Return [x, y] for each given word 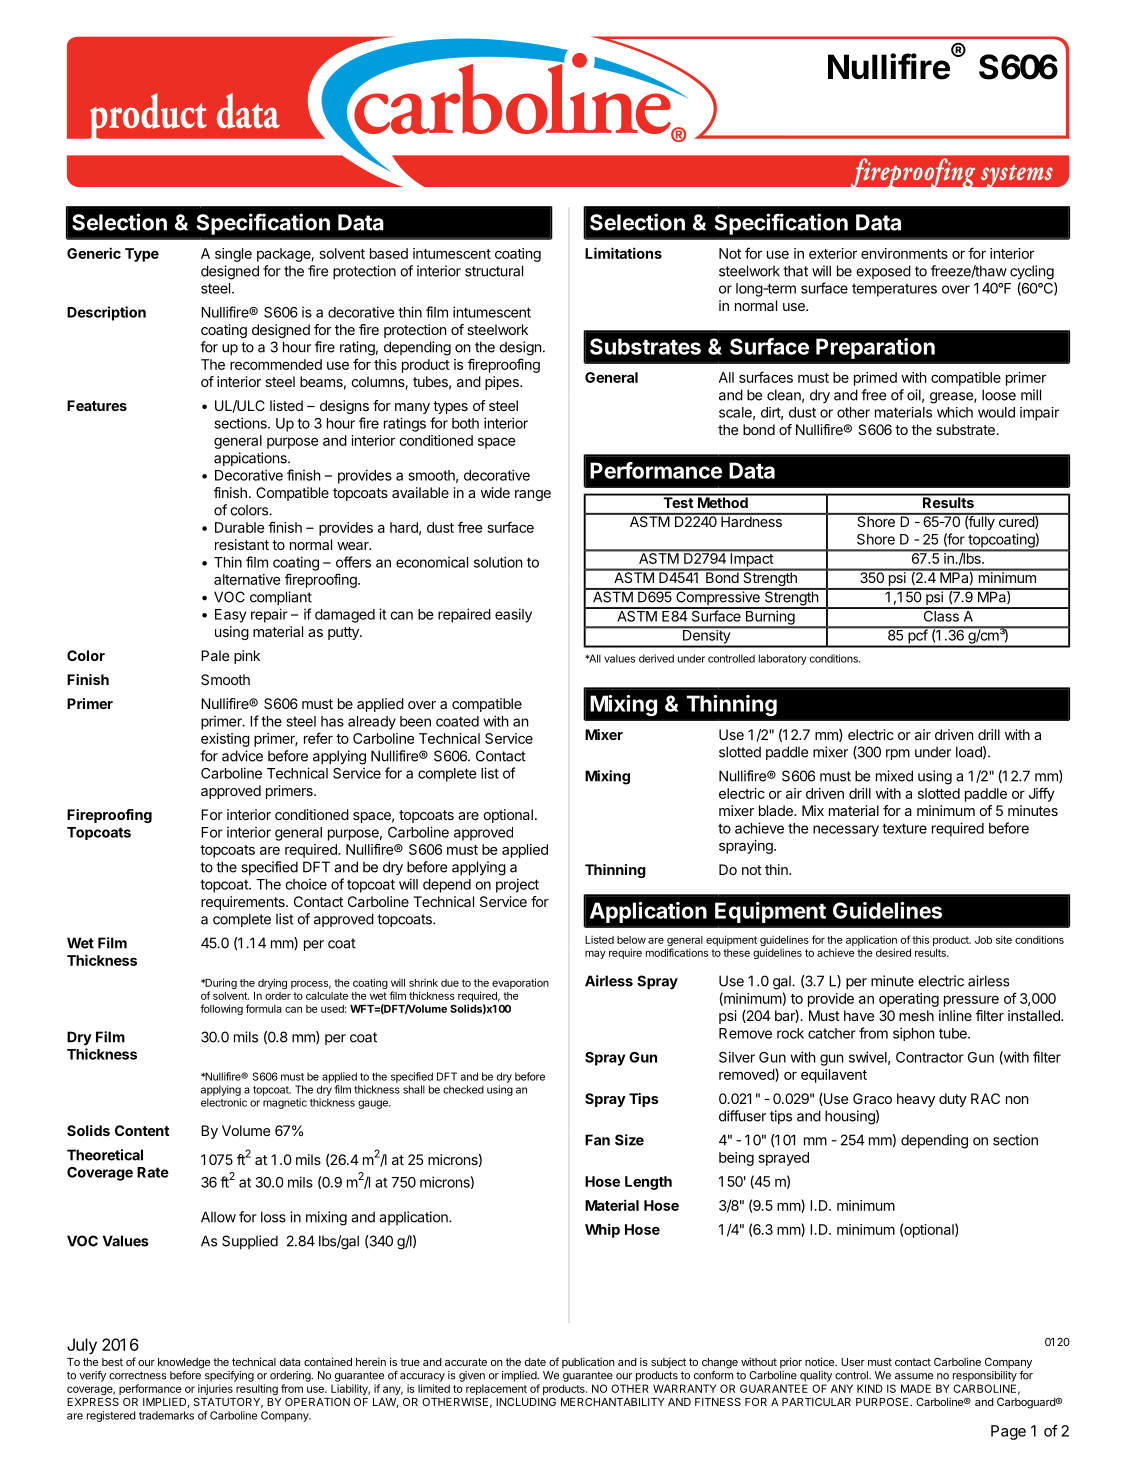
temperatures [894, 290]
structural [494, 271]
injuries [215, 1389]
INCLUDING [526, 1402]
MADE [916, 1388]
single [233, 255]
